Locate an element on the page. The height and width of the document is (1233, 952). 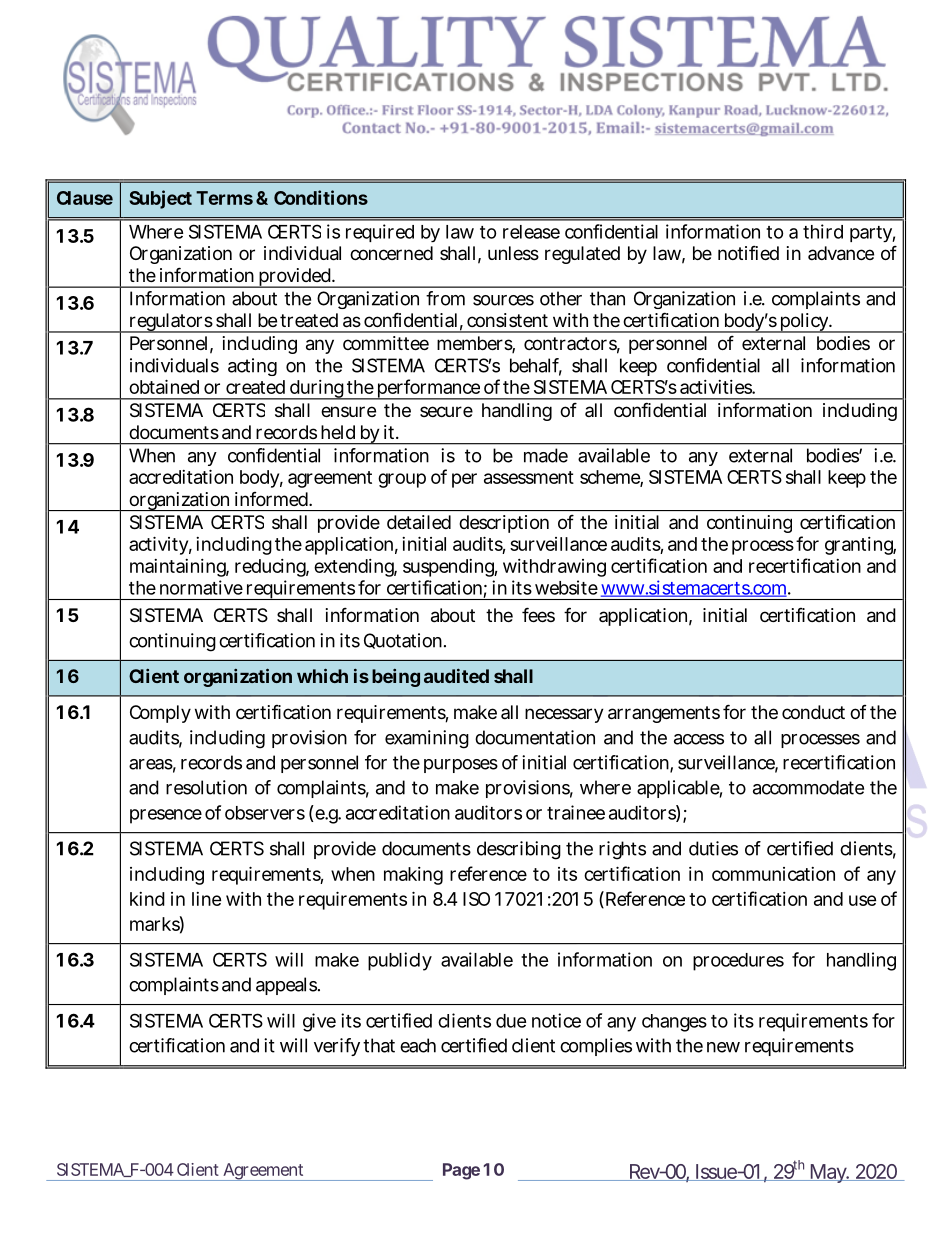
advance is located at coordinates (841, 253).
